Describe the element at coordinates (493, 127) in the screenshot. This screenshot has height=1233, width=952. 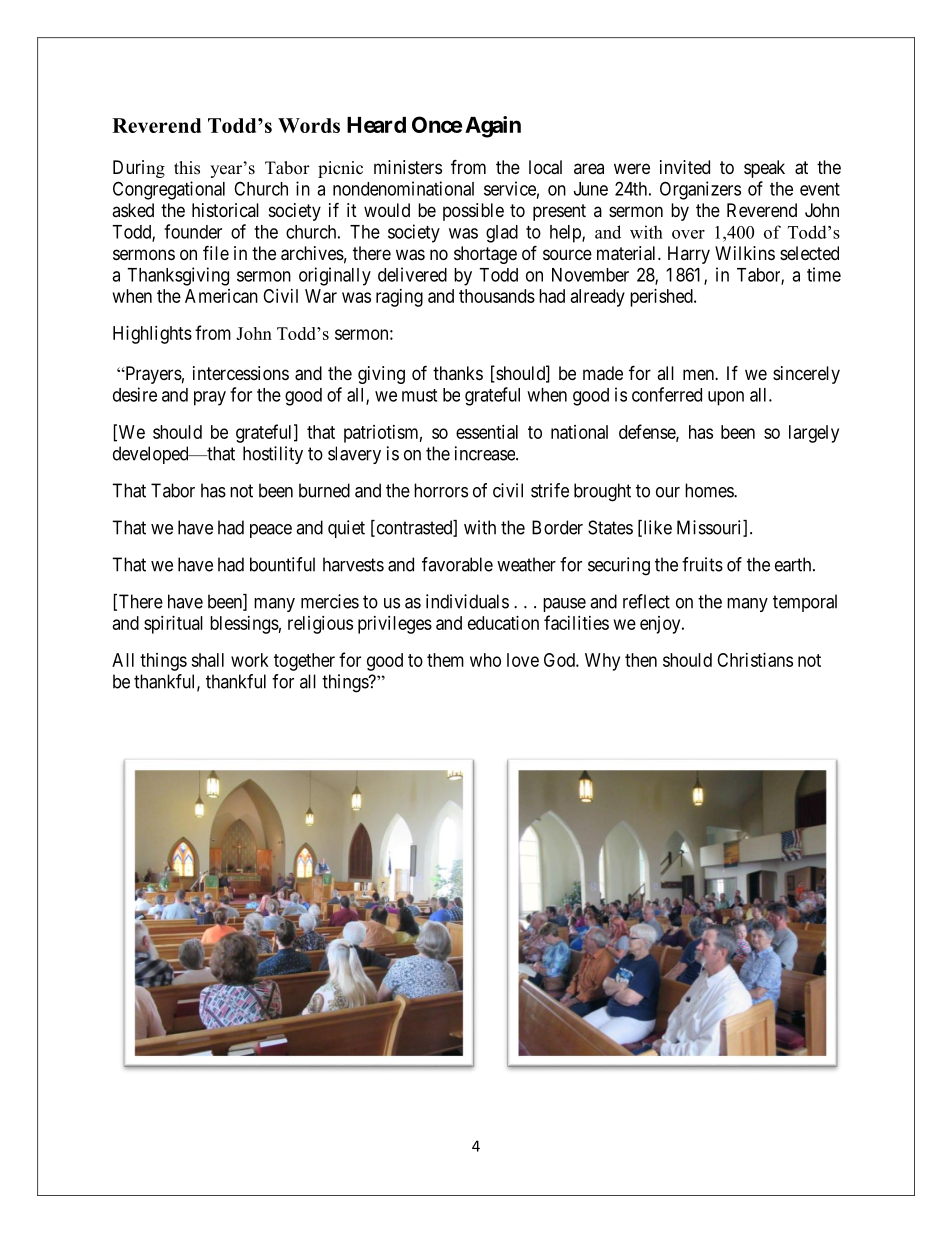
I see `Again` at that location.
